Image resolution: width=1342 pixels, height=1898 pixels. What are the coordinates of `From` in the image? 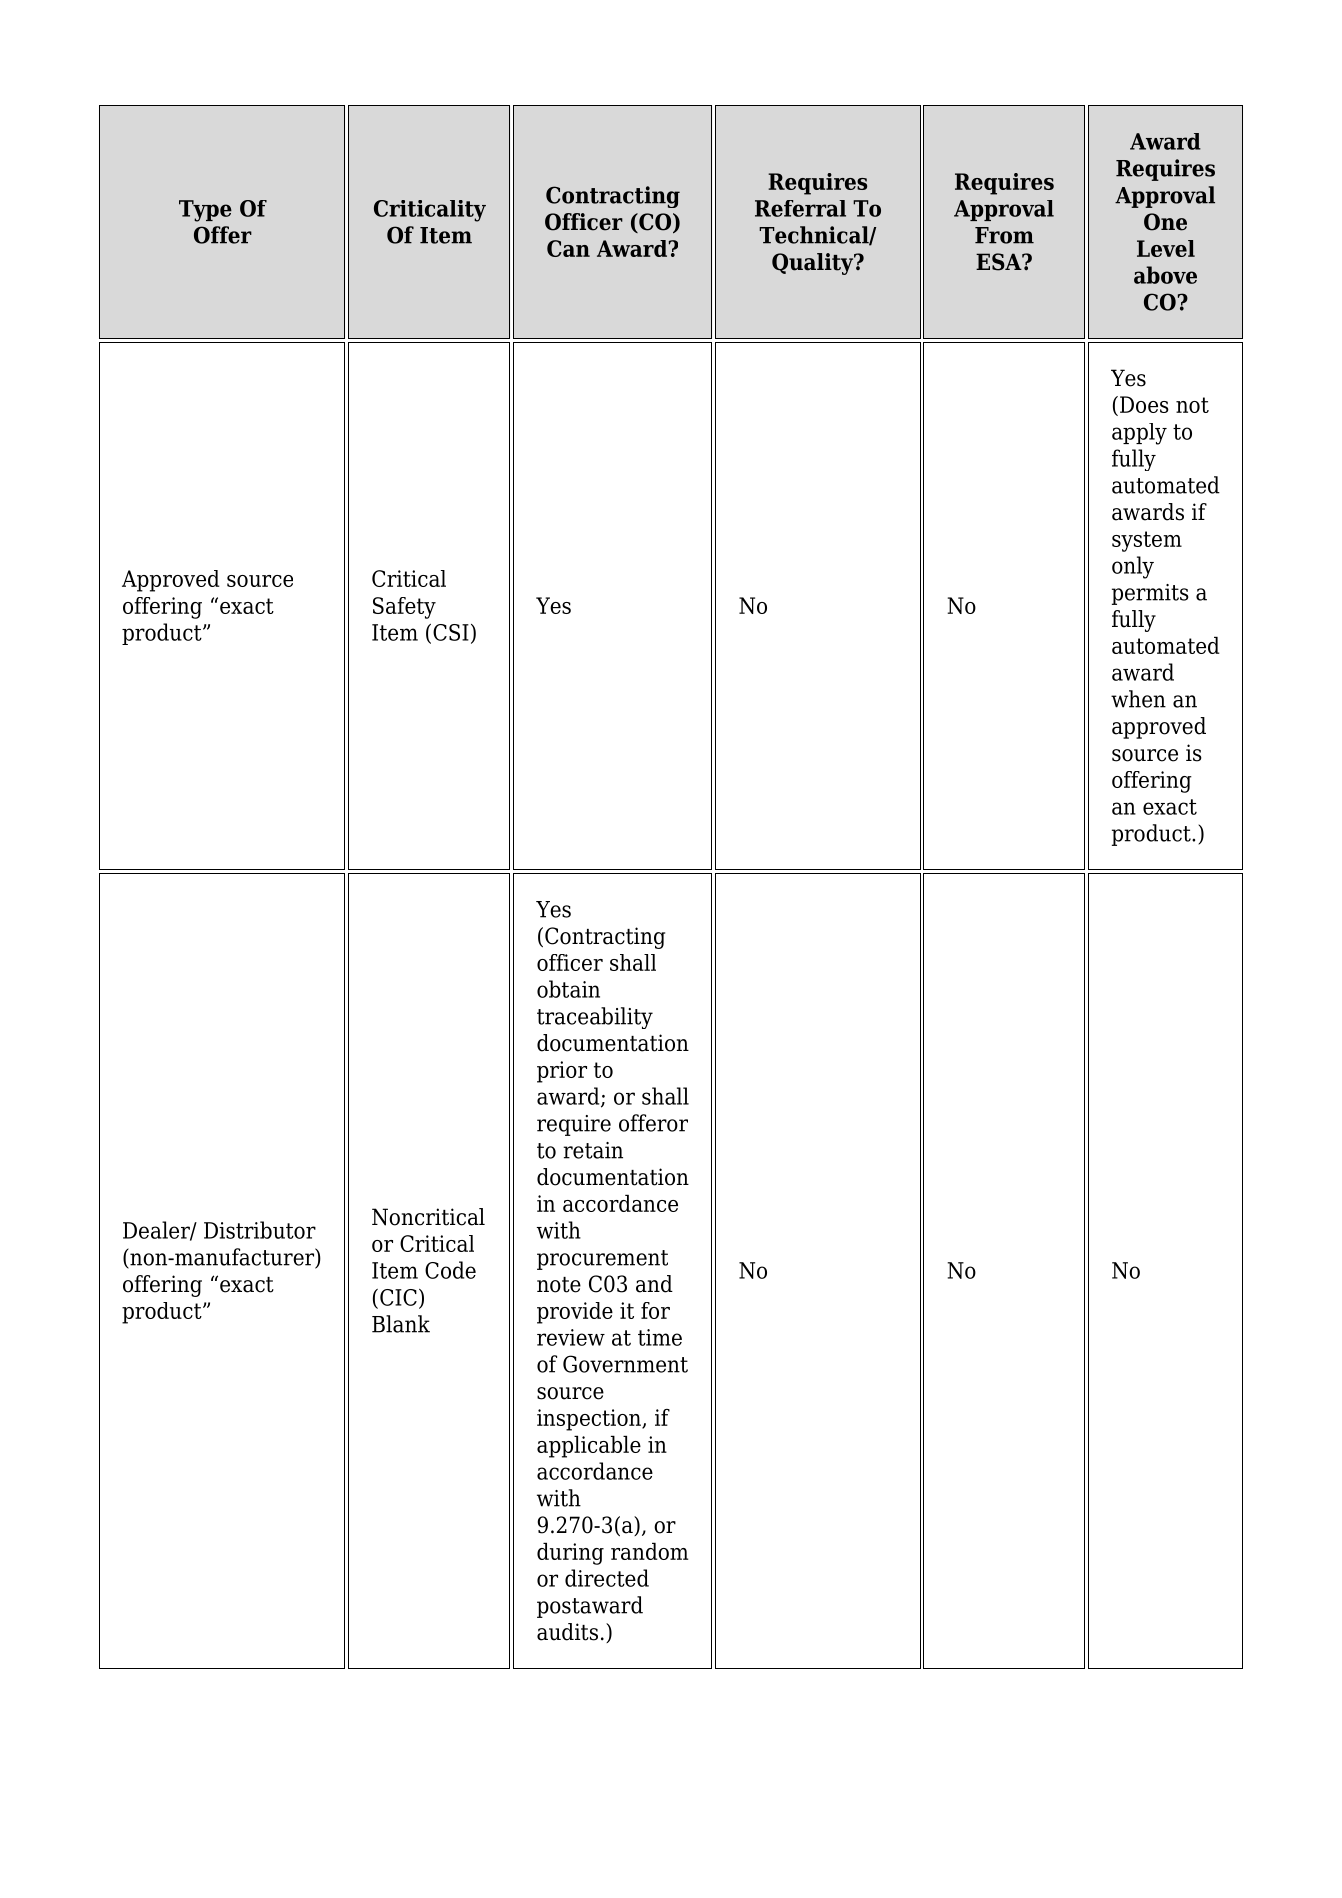 It's located at (1004, 235).
